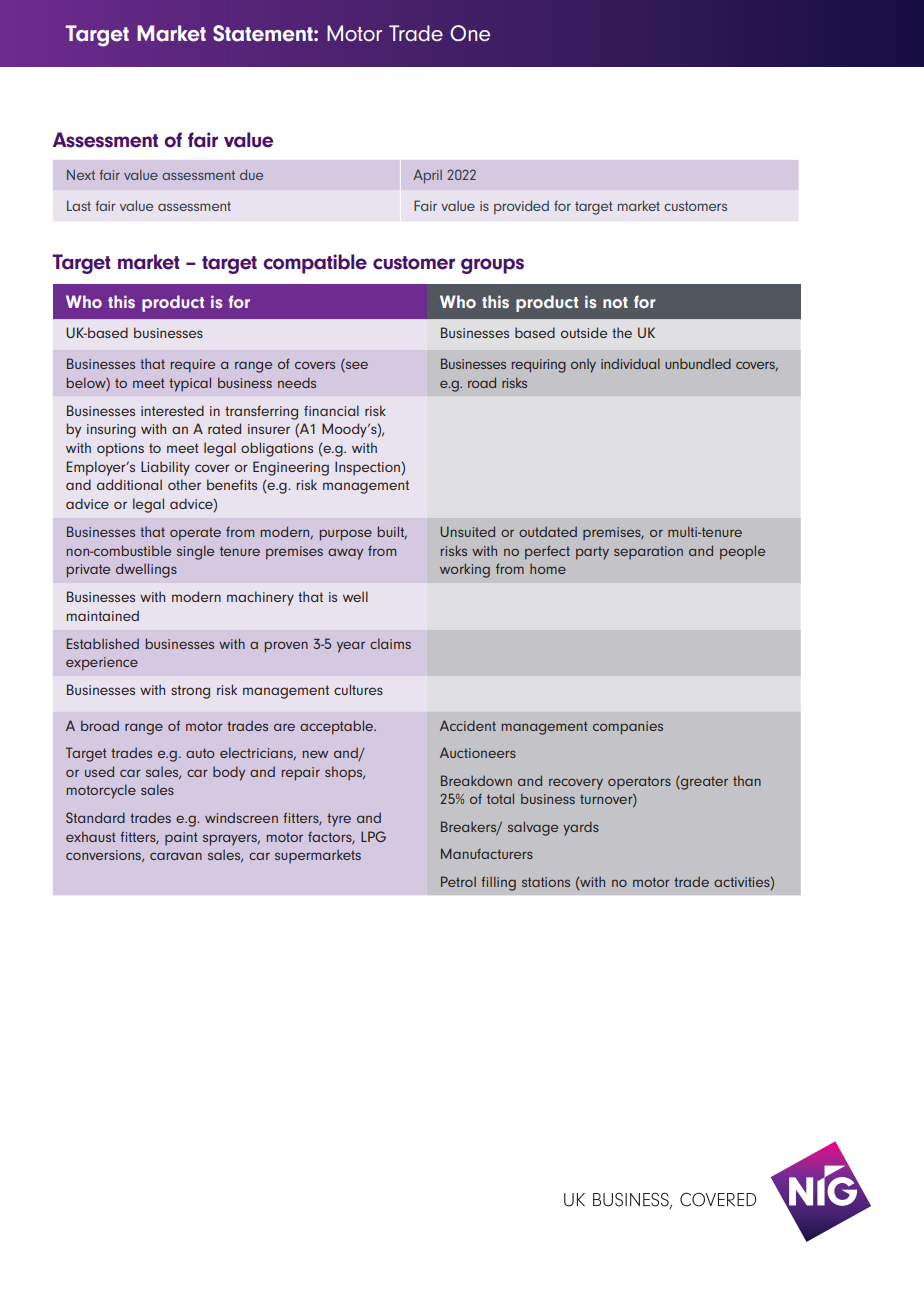  Describe the element at coordinates (193, 366) in the screenshot. I see `require` at that location.
